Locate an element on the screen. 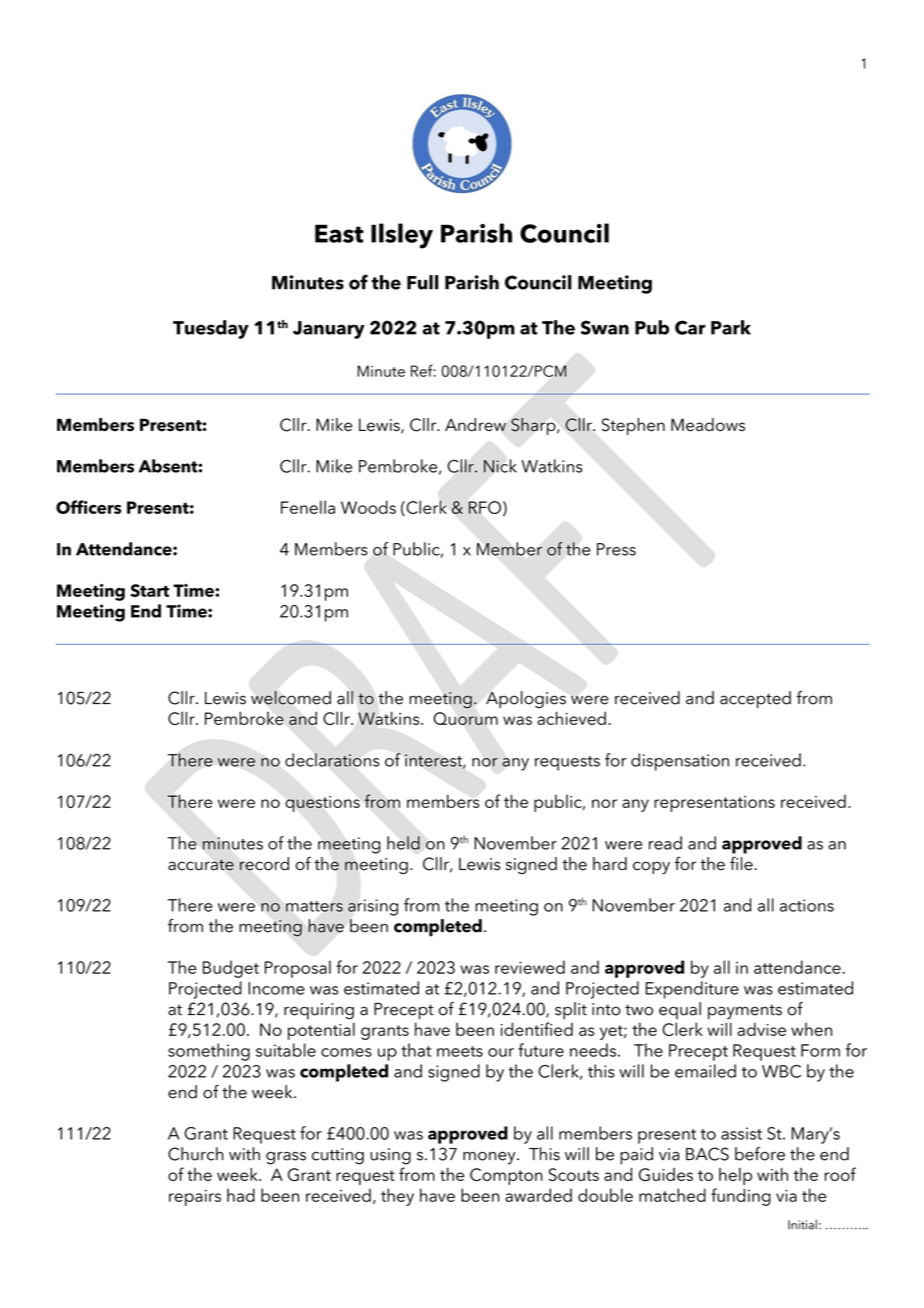 This screenshot has width=924, height=1308. accepted is located at coordinates (755, 700).
